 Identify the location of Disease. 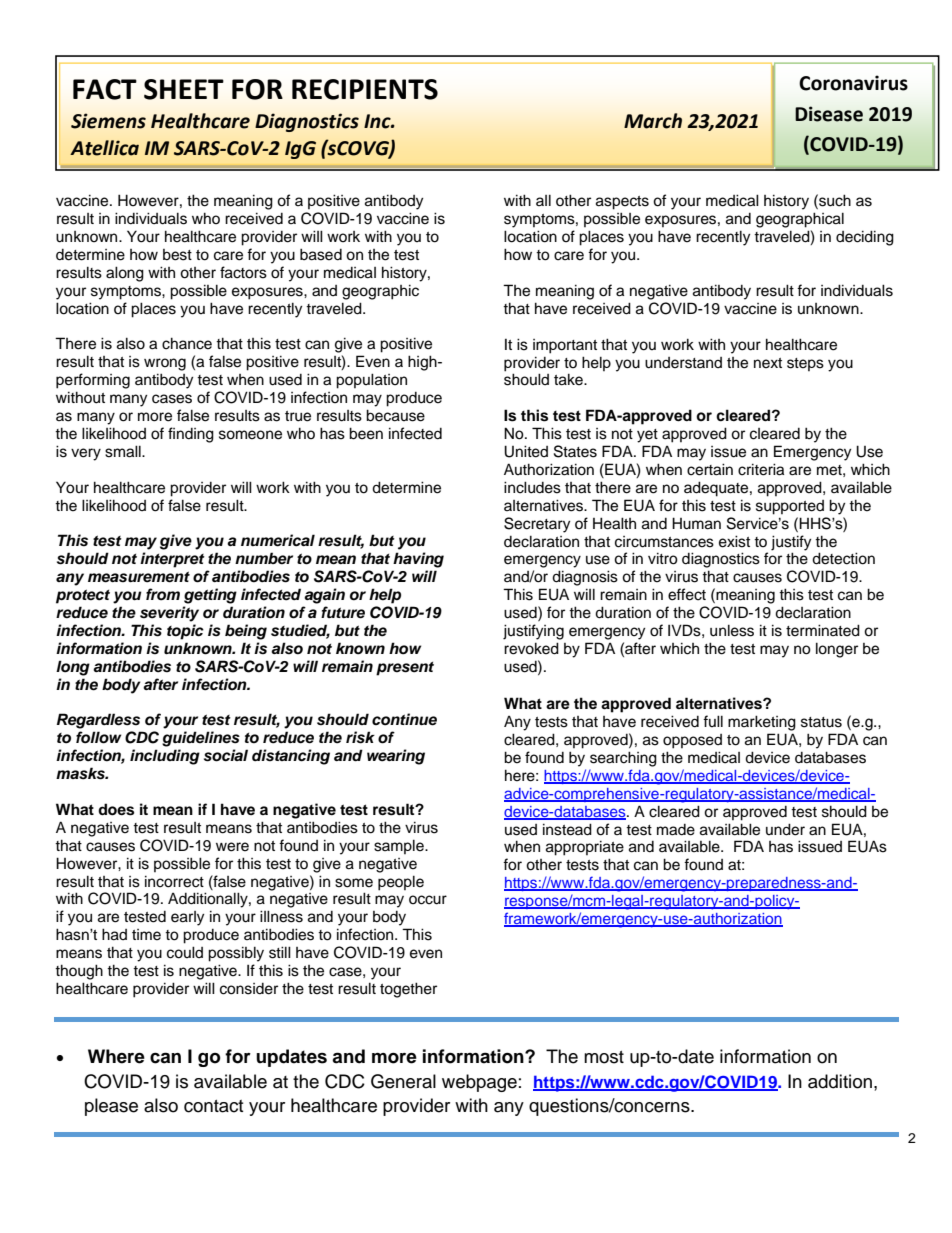
(829, 114).
